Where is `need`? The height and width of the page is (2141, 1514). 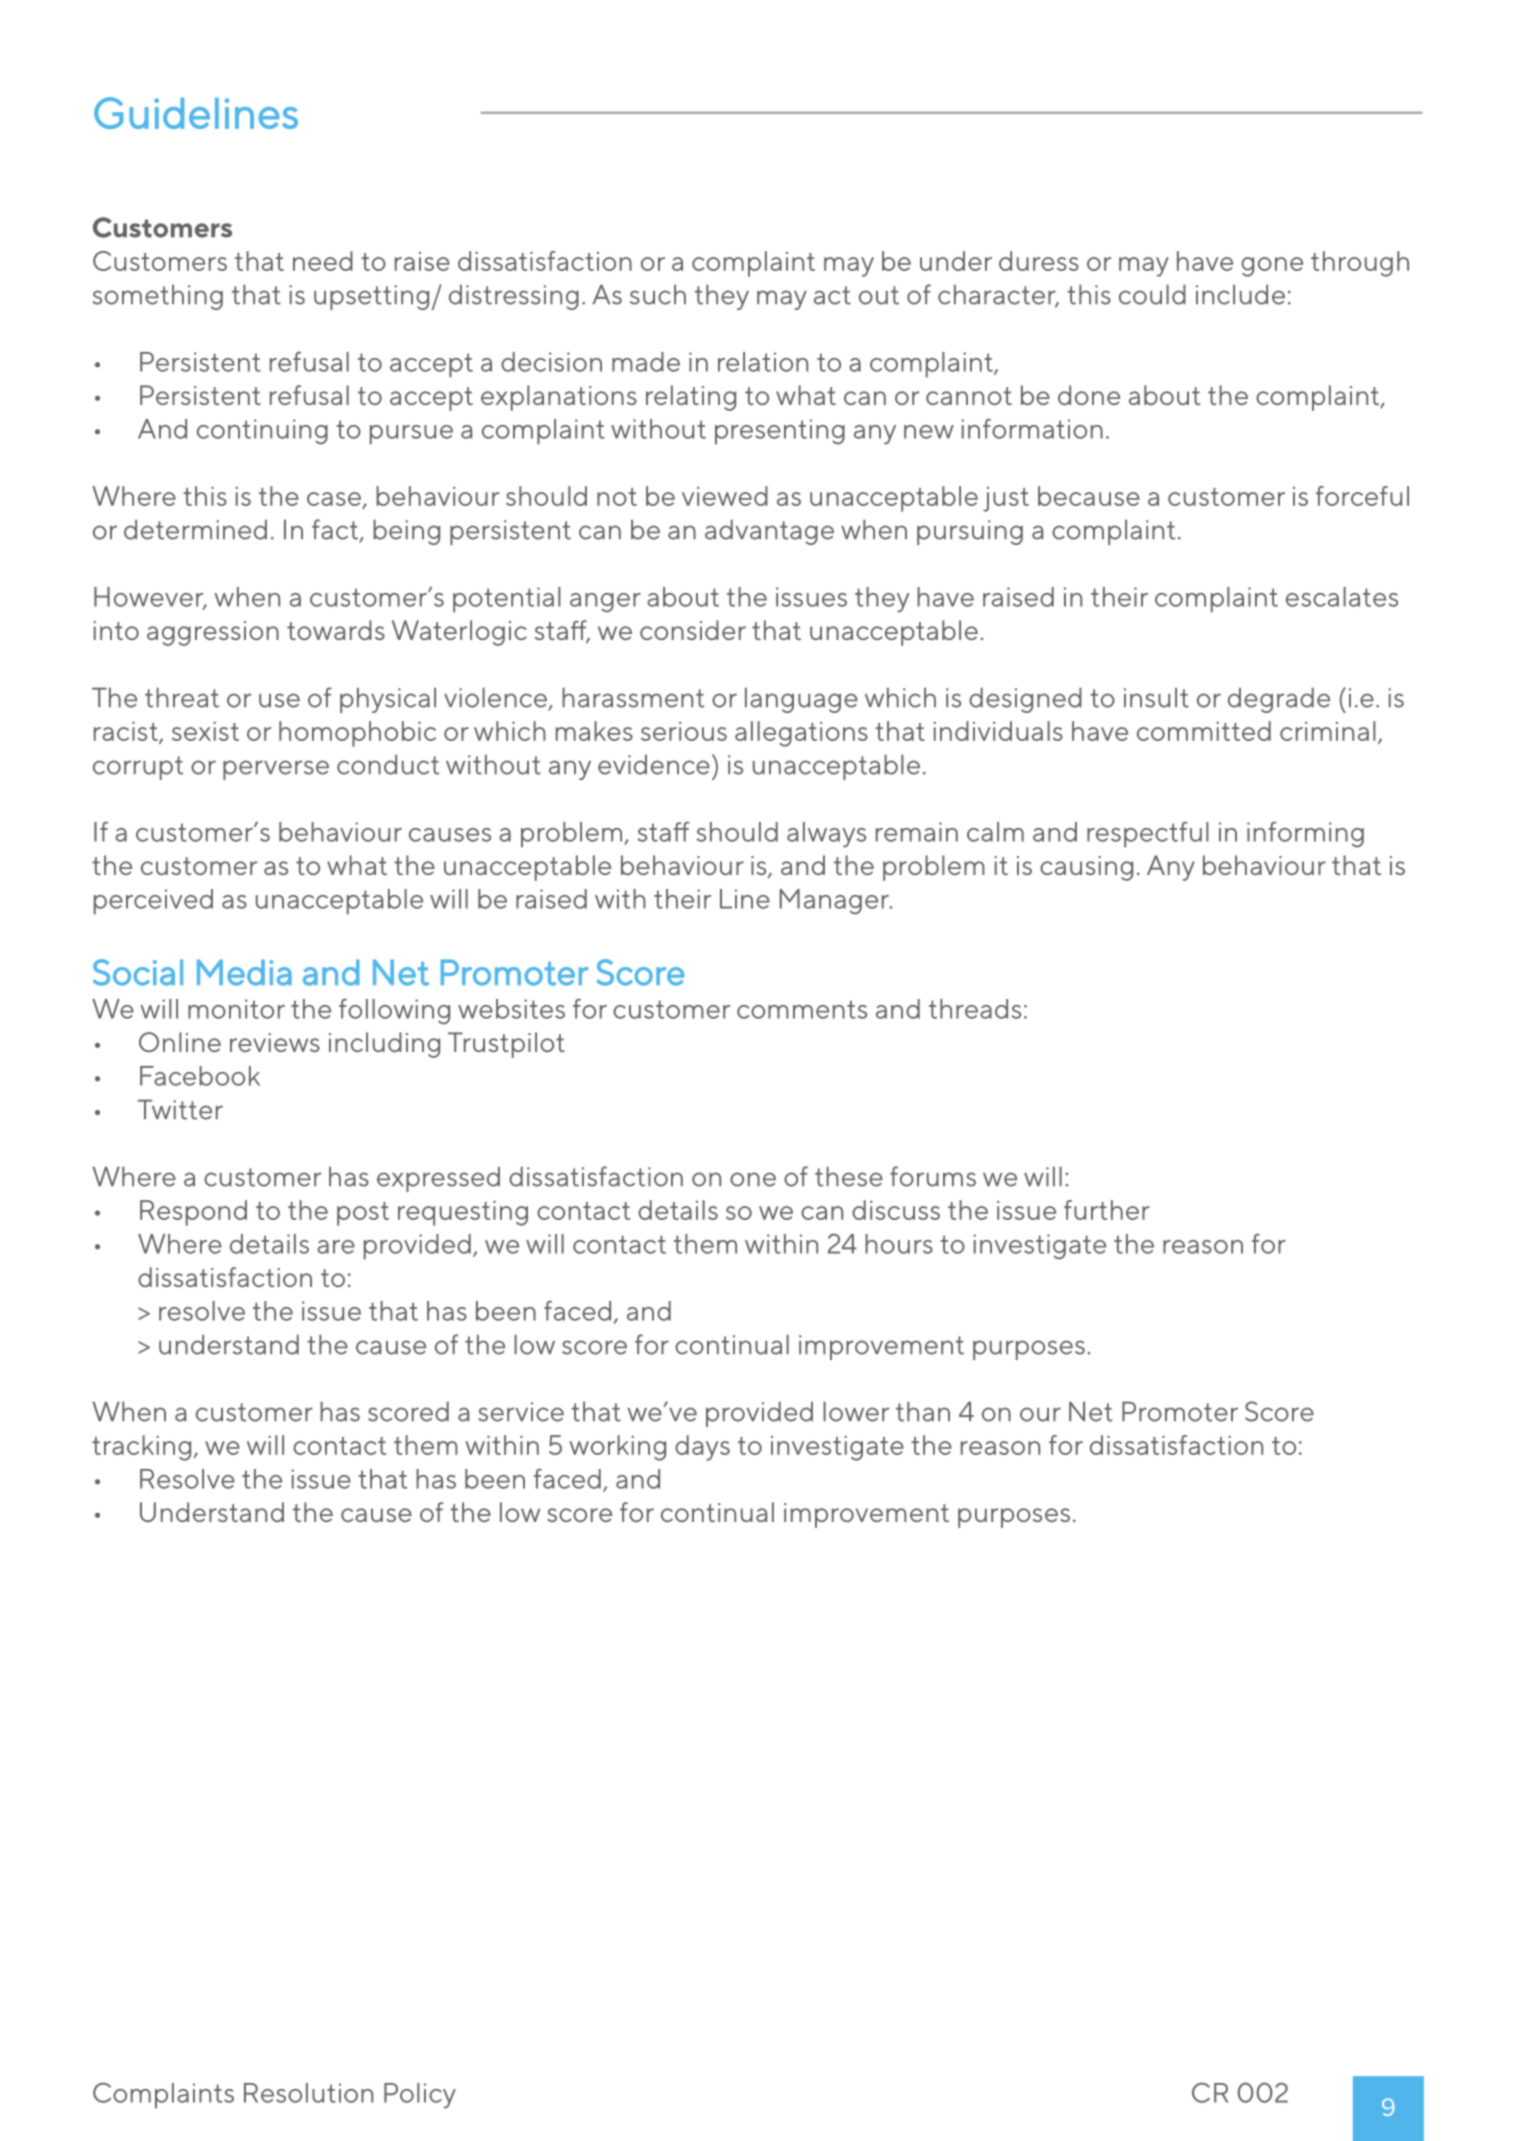
need is located at coordinates (323, 261).
